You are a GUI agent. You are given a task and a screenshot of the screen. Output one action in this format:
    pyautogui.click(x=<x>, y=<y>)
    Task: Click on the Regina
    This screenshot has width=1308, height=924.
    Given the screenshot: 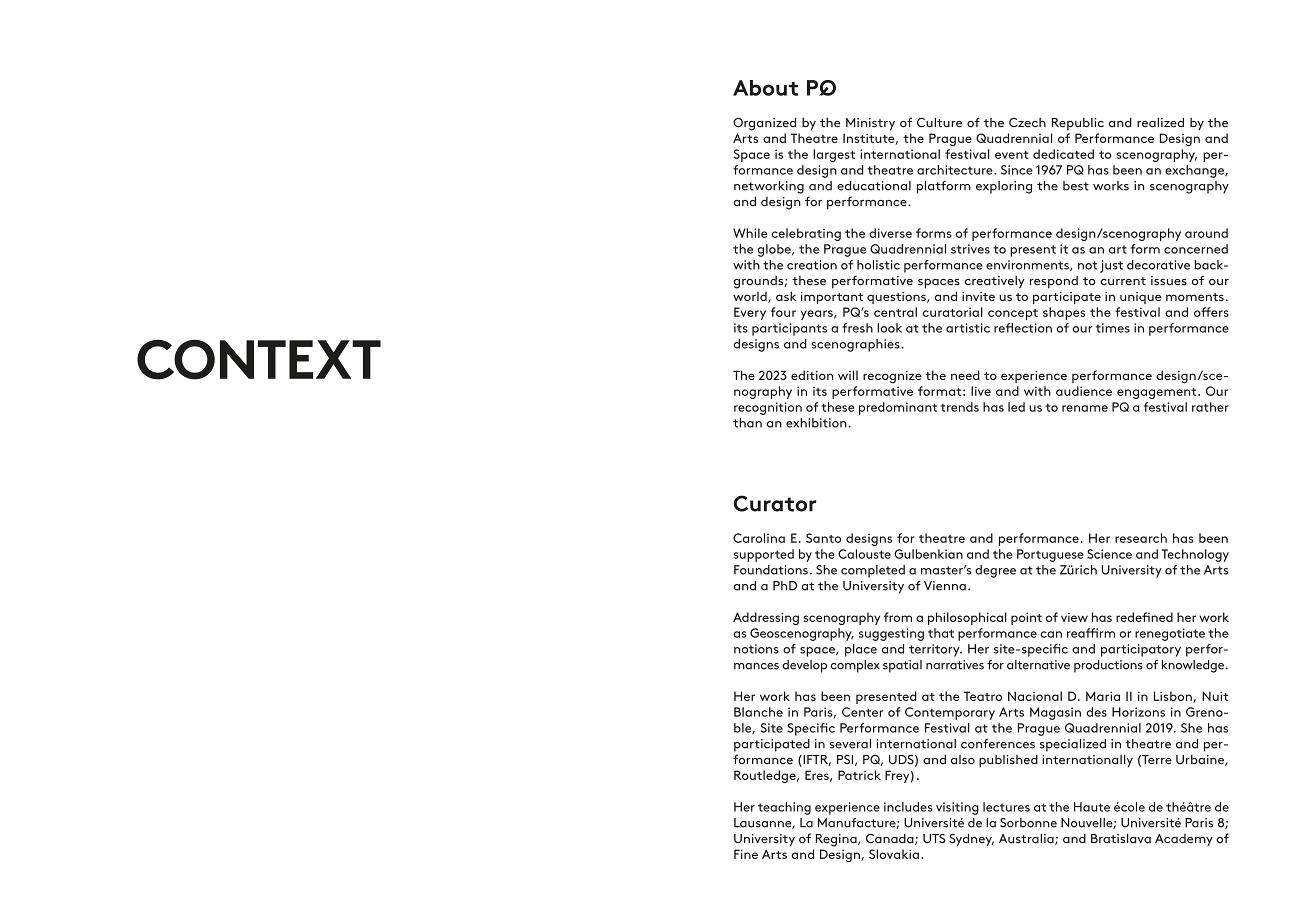 What is the action you would take?
    pyautogui.click(x=837, y=840)
